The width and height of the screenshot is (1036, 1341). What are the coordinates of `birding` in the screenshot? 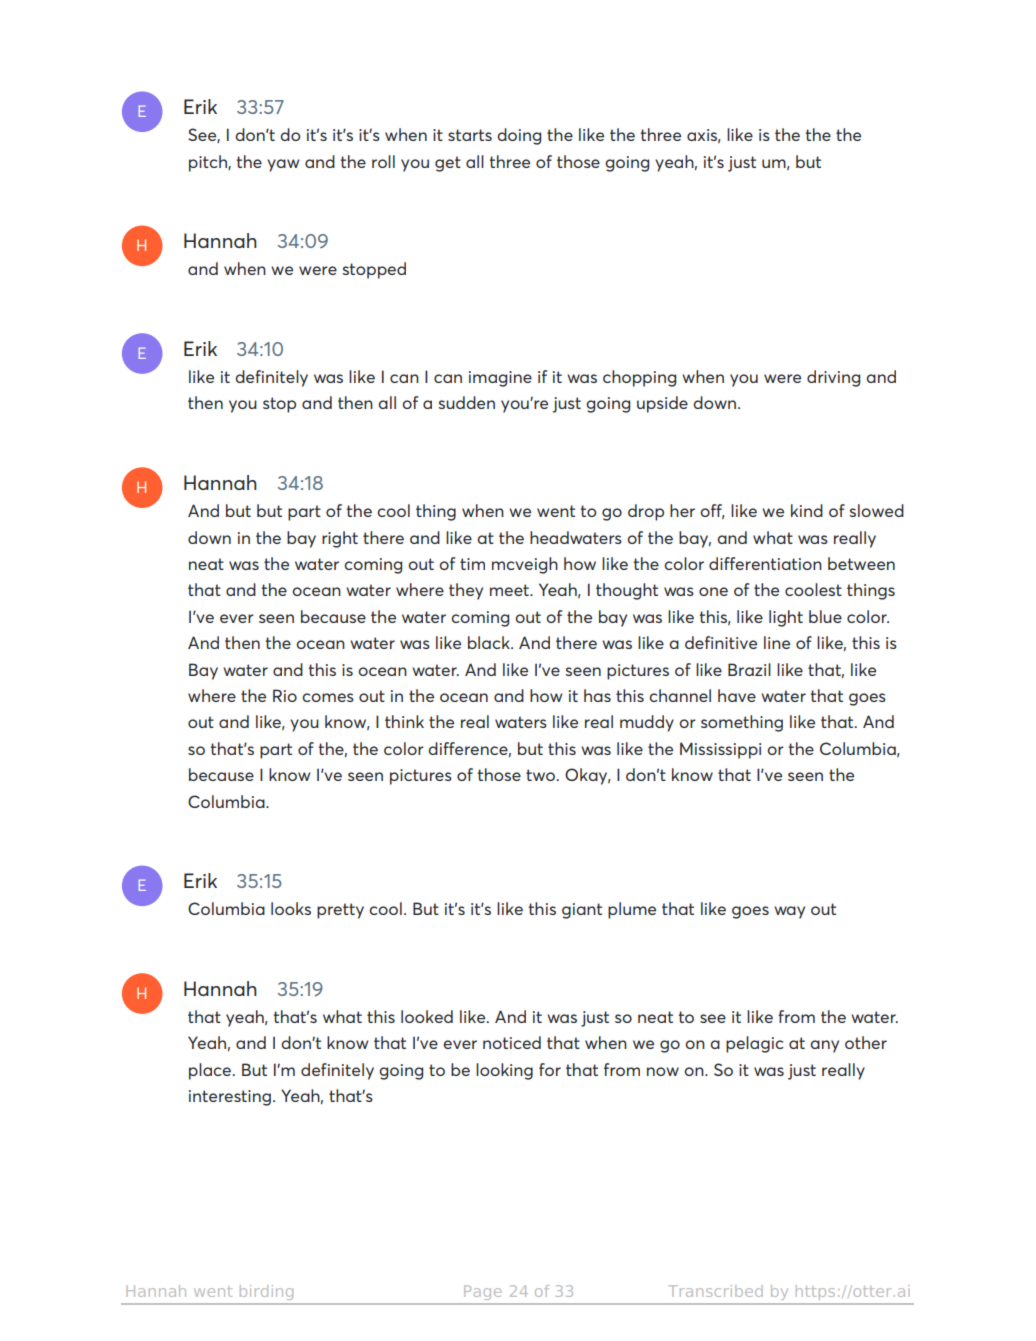 It's located at (266, 1292).
